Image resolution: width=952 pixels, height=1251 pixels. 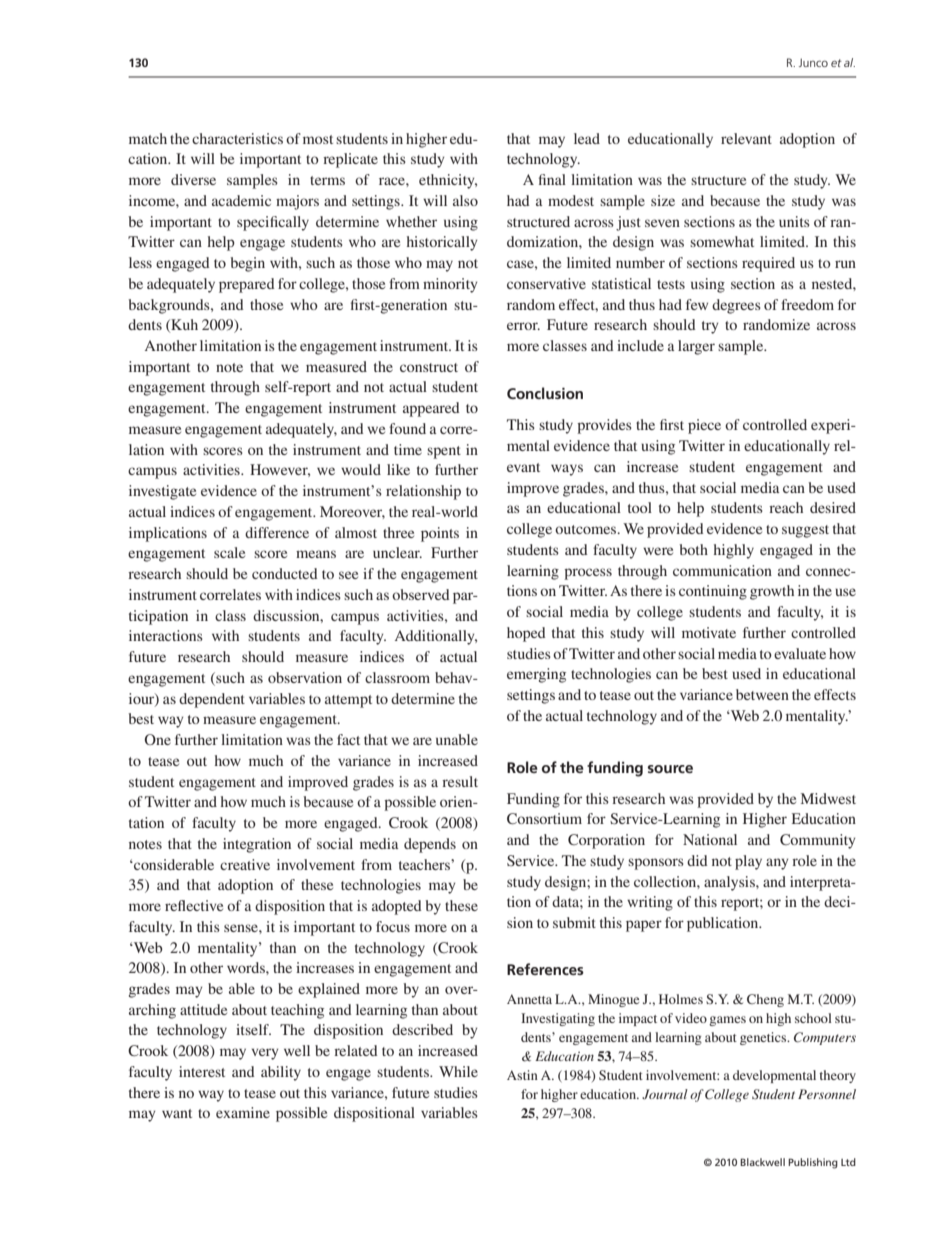 What do you see at coordinates (245, 864) in the image?
I see `creative` at bounding box center [245, 864].
